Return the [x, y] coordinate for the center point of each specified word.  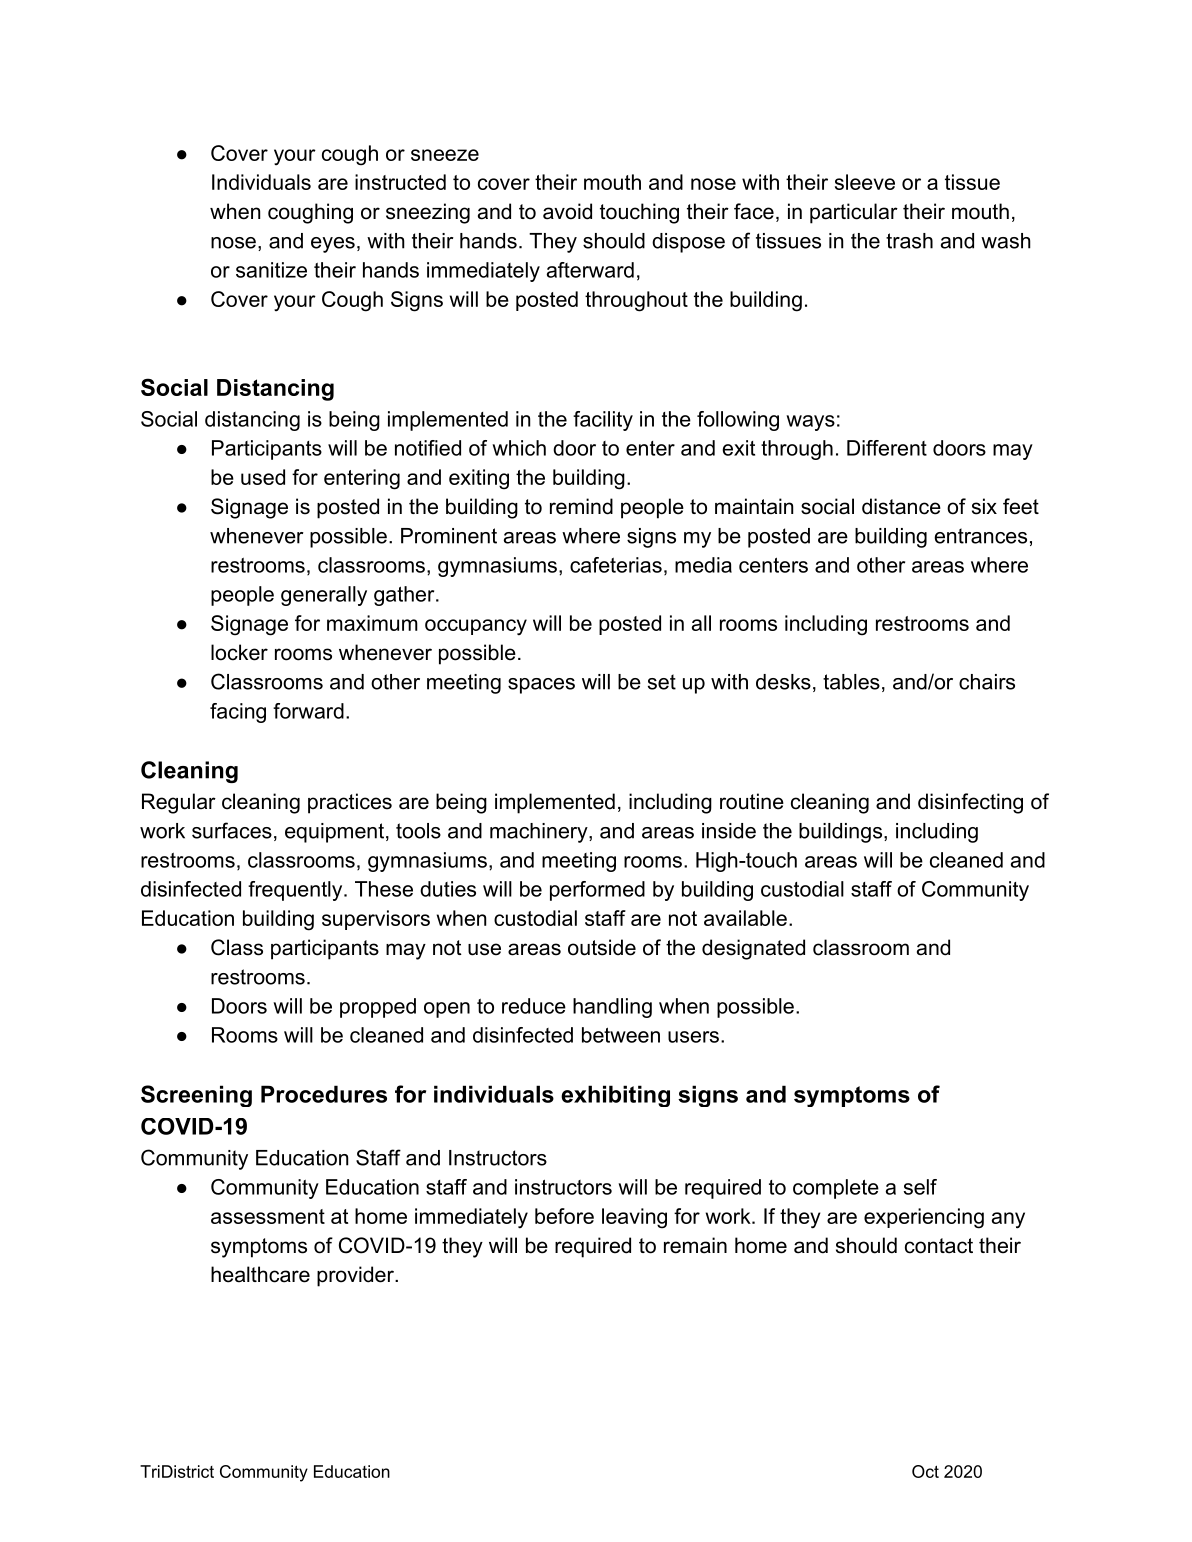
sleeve [865, 182]
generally [324, 596]
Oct [925, 1471]
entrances [980, 536]
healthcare [260, 1274]
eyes [333, 245]
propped [378, 1008]
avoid [567, 211]
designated [753, 949]
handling [612, 1008]
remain [695, 1245]
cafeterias [616, 565]
